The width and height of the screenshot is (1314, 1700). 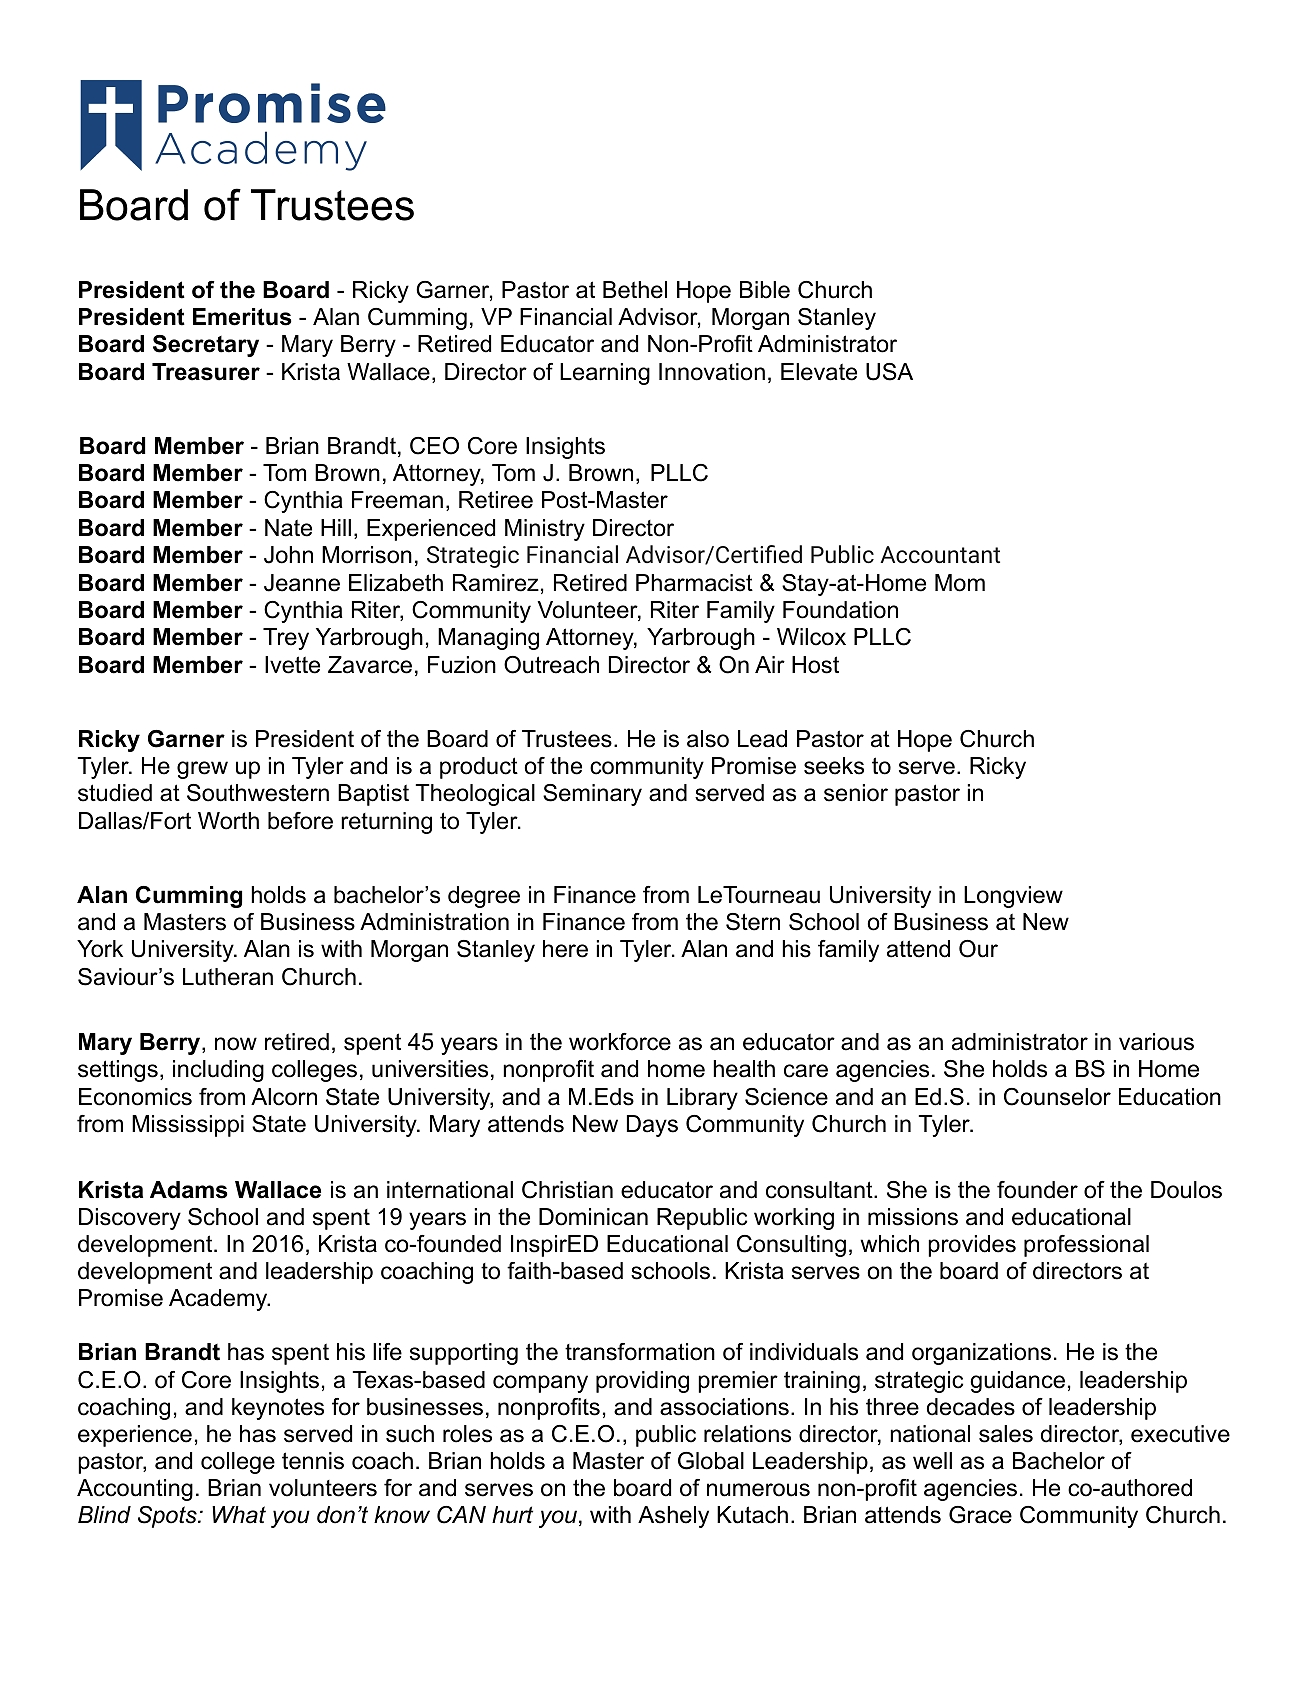 What do you see at coordinates (239, 1515) in the screenshot?
I see `What` at bounding box center [239, 1515].
